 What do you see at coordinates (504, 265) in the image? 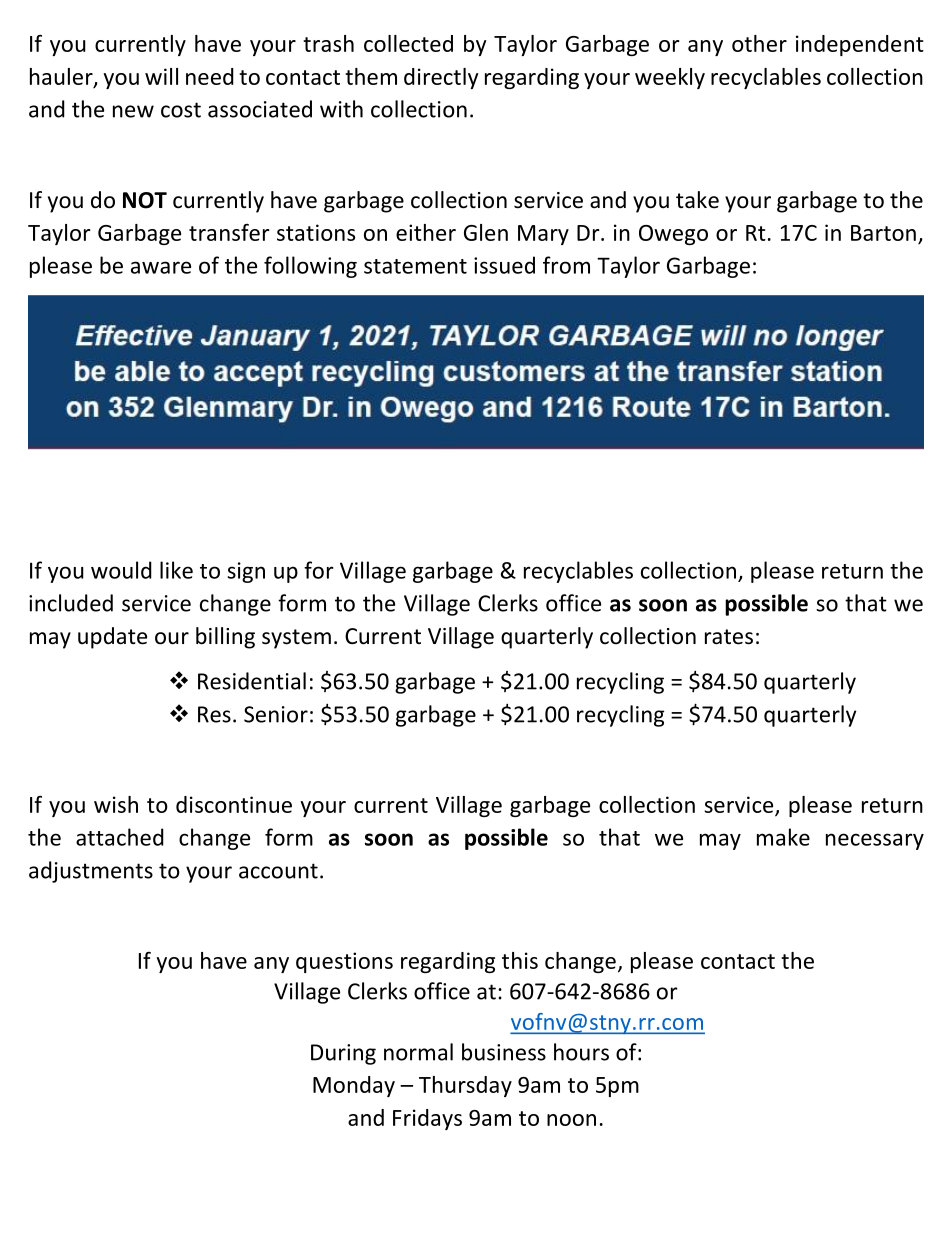
I see `issued` at bounding box center [504, 265].
